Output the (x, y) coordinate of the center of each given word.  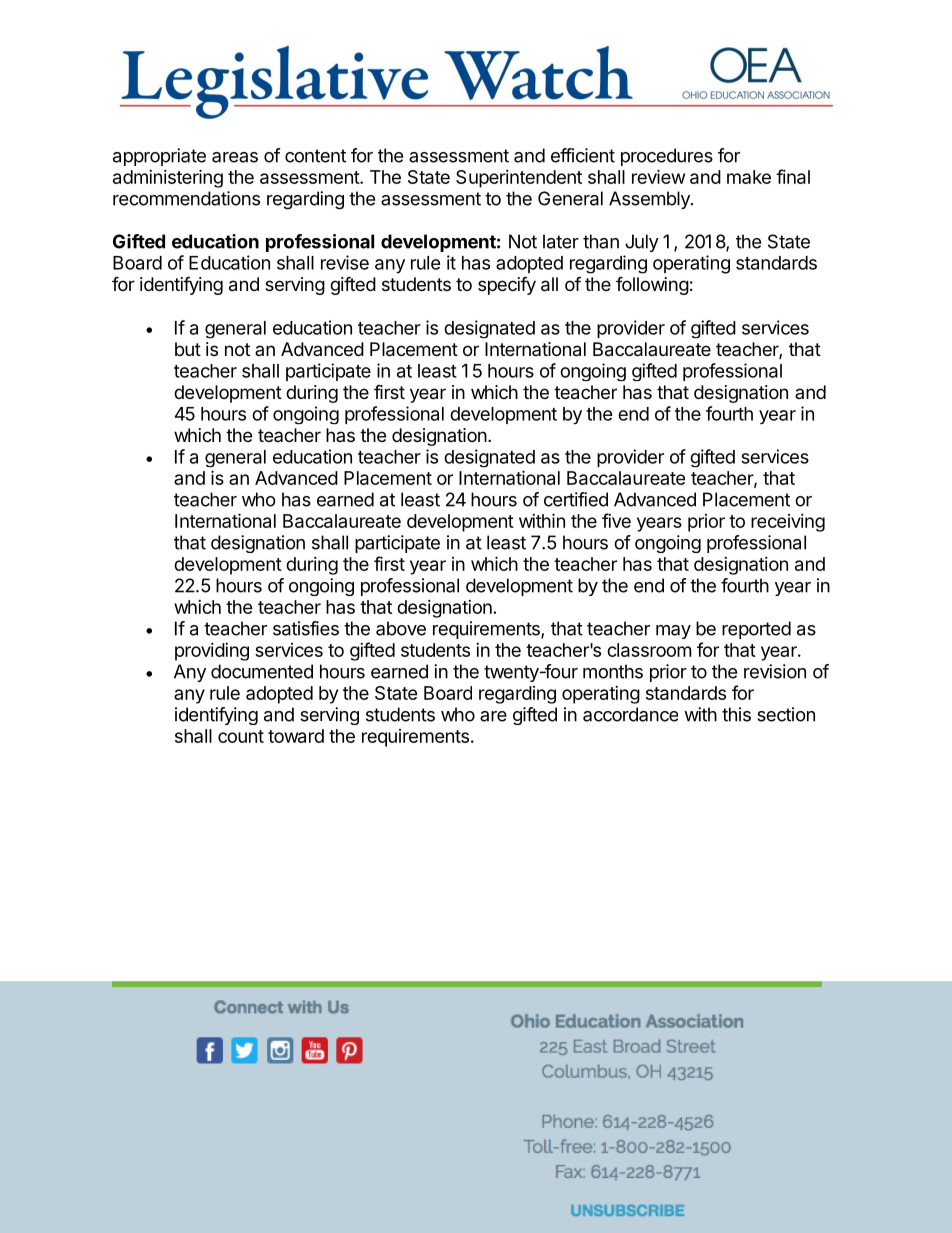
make (749, 177)
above (401, 628)
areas (235, 157)
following (652, 285)
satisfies (306, 628)
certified (576, 499)
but (188, 349)
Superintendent (519, 179)
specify (507, 285)
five (616, 520)
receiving (788, 523)
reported (756, 630)
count (241, 736)
